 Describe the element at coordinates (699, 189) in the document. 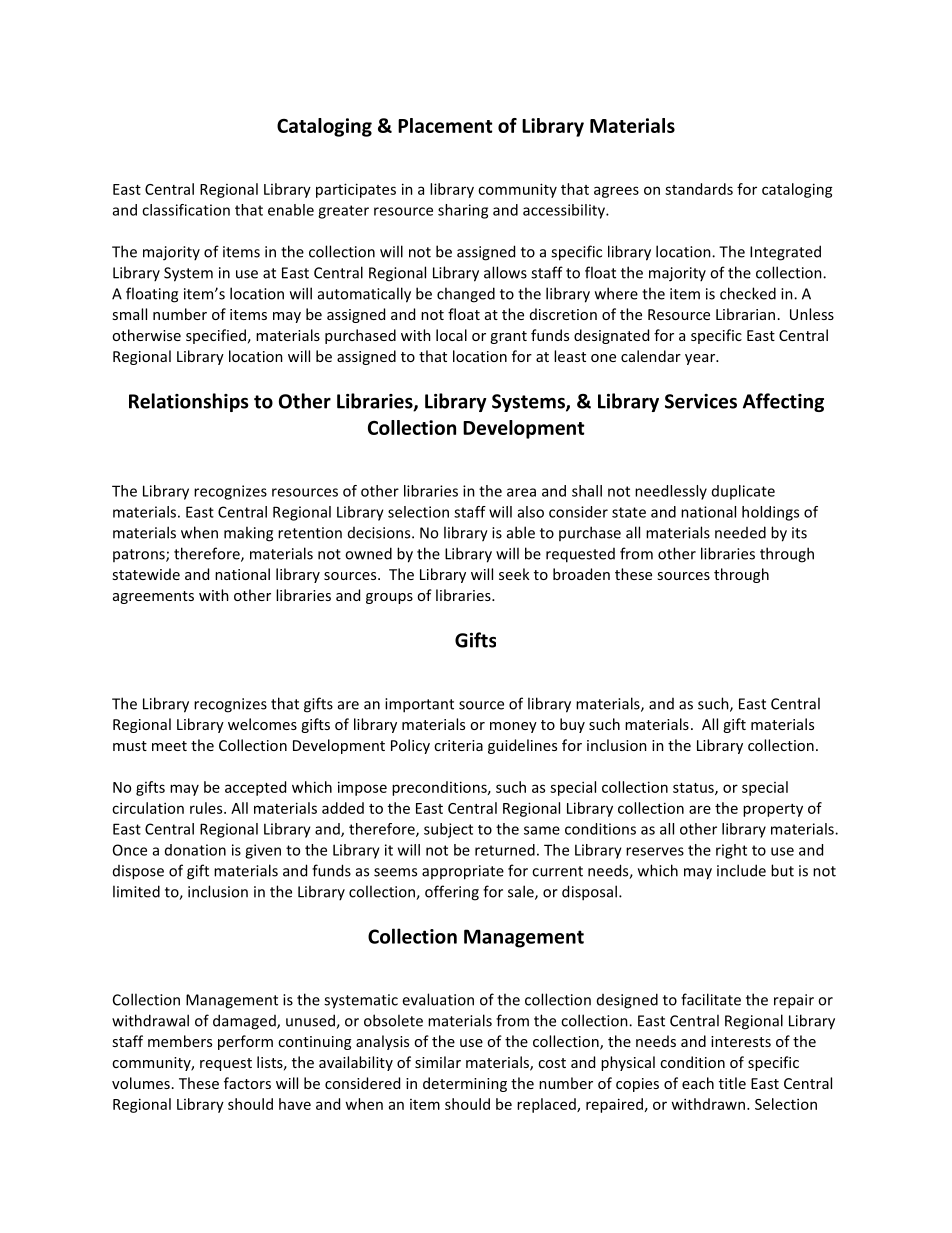

I see `standards` at that location.
